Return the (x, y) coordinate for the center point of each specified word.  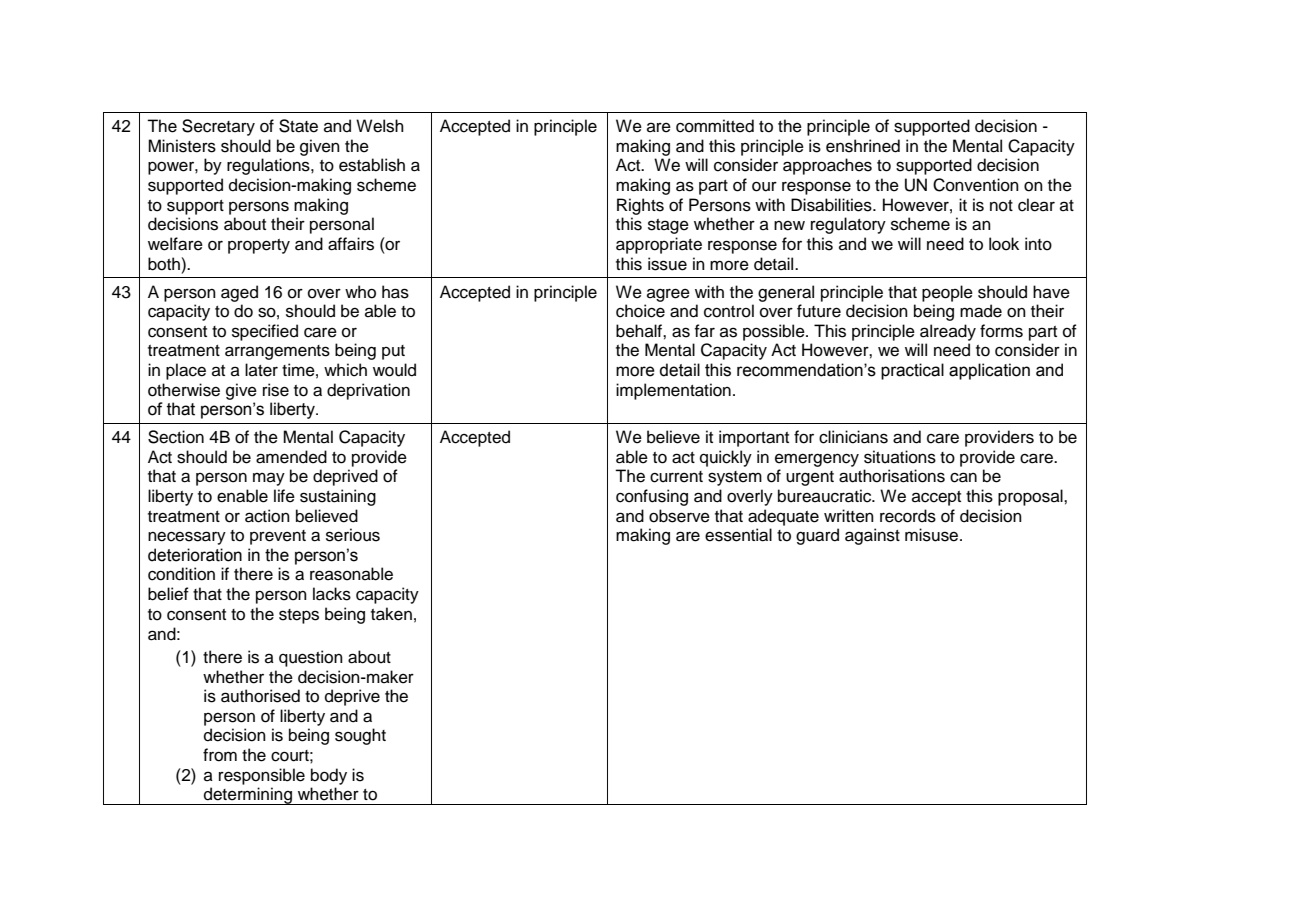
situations (900, 457)
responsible (262, 776)
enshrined (863, 146)
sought (360, 736)
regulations (269, 166)
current (676, 477)
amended (291, 457)
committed (715, 126)
